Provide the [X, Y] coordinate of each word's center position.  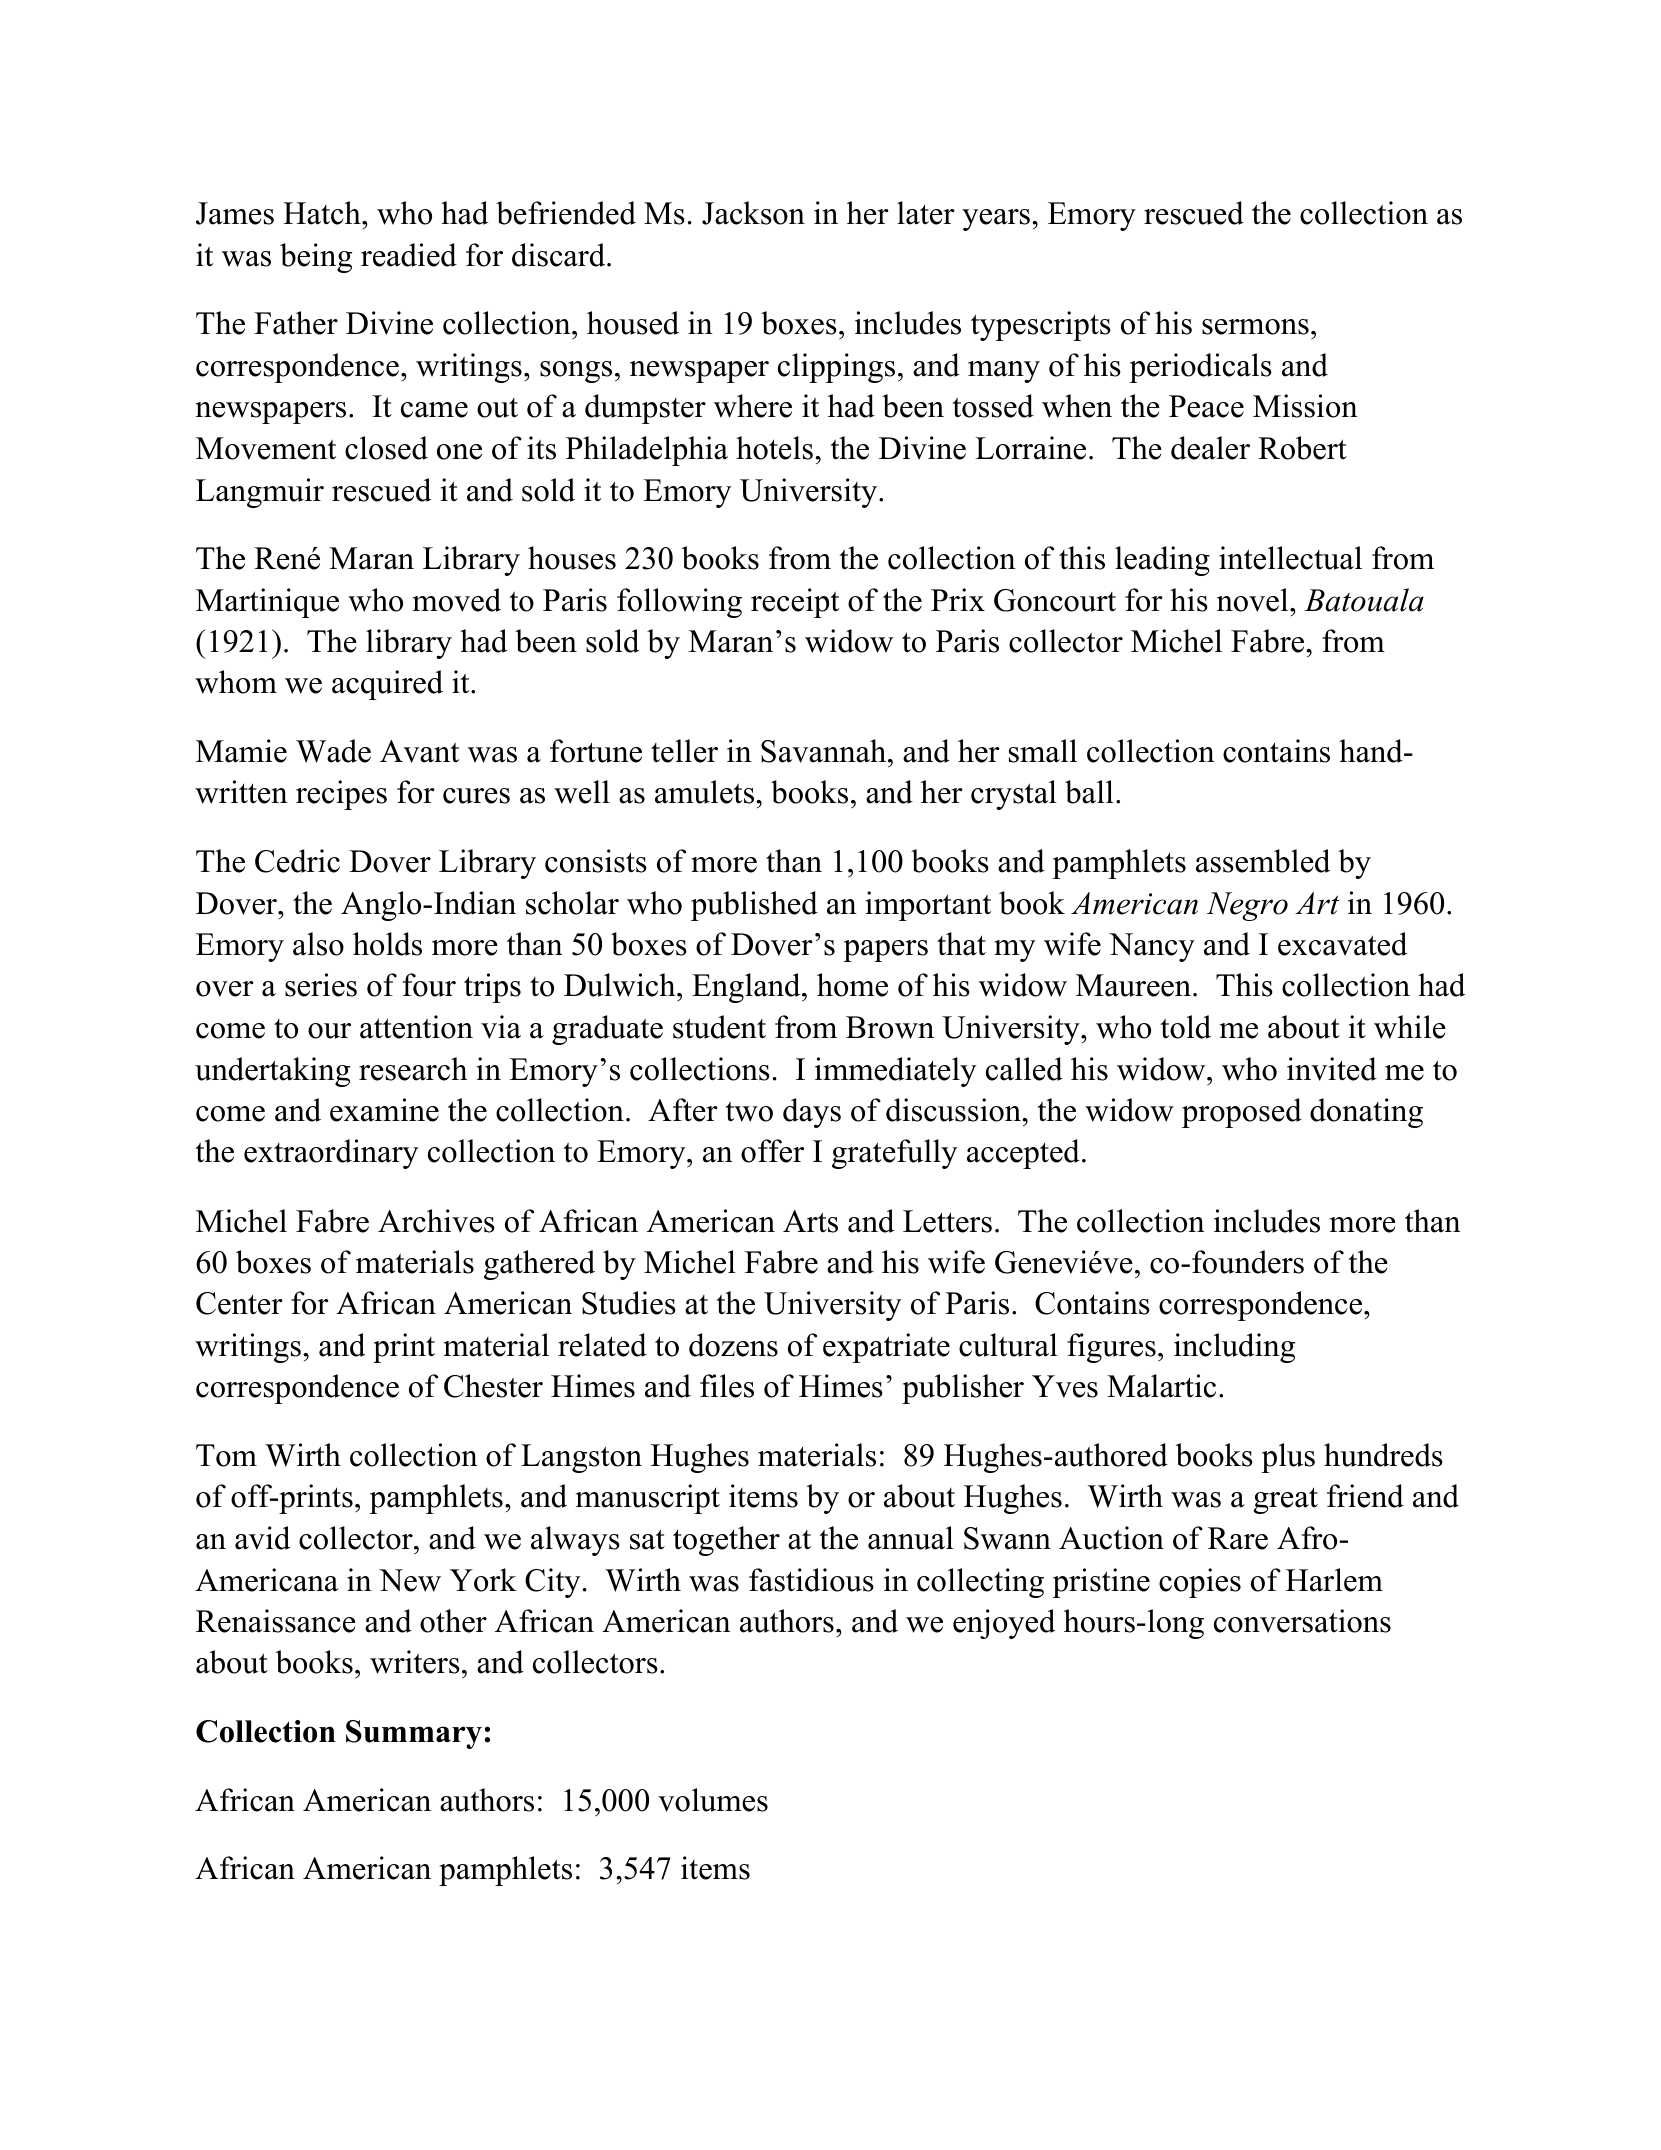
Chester [493, 1386]
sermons [1255, 327]
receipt [795, 603]
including [1234, 1348]
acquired [387, 685]
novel [1254, 600]
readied [409, 255]
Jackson [753, 213]
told [1185, 1027]
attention [416, 1027]
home [852, 985]
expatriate [886, 1348]
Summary [414, 1734]
